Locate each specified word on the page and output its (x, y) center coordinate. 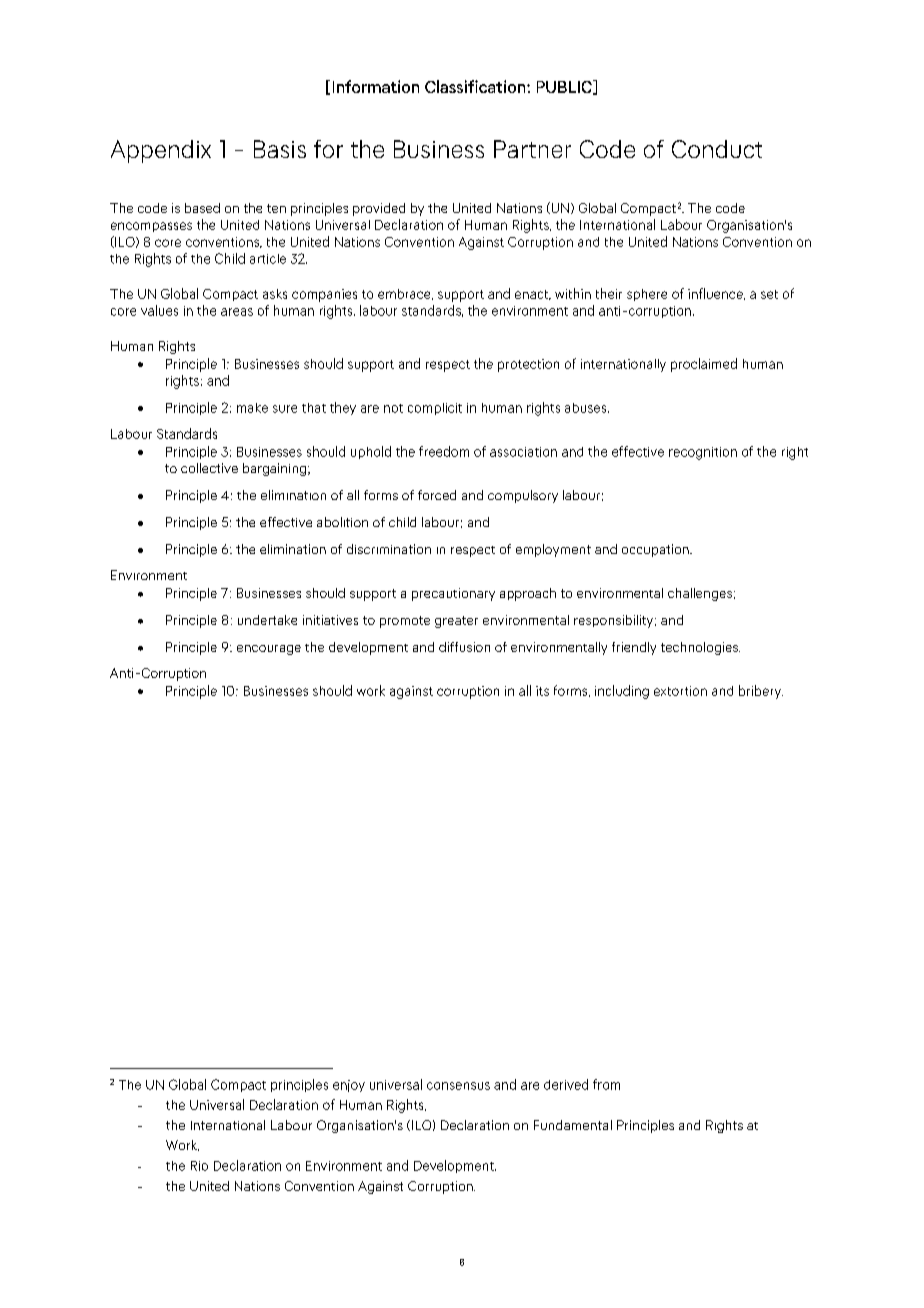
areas (237, 312)
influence (716, 294)
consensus (458, 1086)
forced (437, 495)
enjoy (349, 1086)
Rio (199, 1166)
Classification (476, 86)
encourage (269, 650)
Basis (280, 149)
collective (209, 468)
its (542, 691)
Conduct (717, 149)
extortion (680, 691)
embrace (405, 294)
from (606, 1084)
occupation (656, 550)
